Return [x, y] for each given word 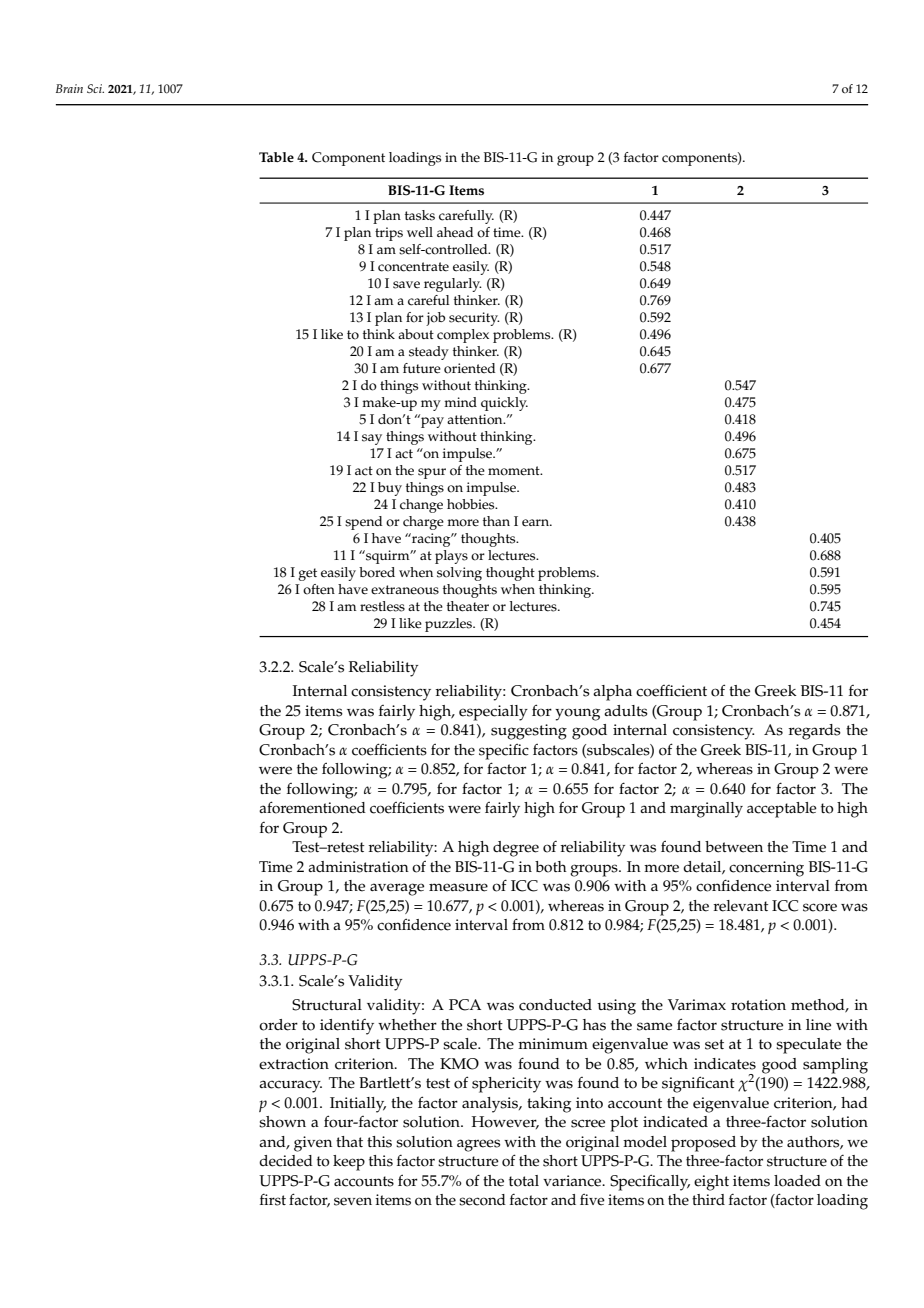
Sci [95, 88]
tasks [420, 215]
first [273, 1200]
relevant [740, 906]
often [319, 589]
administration [358, 867]
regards [814, 732]
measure [458, 887]
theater [468, 606]
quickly [504, 404]
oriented [469, 368]
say [372, 439]
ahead [455, 232]
